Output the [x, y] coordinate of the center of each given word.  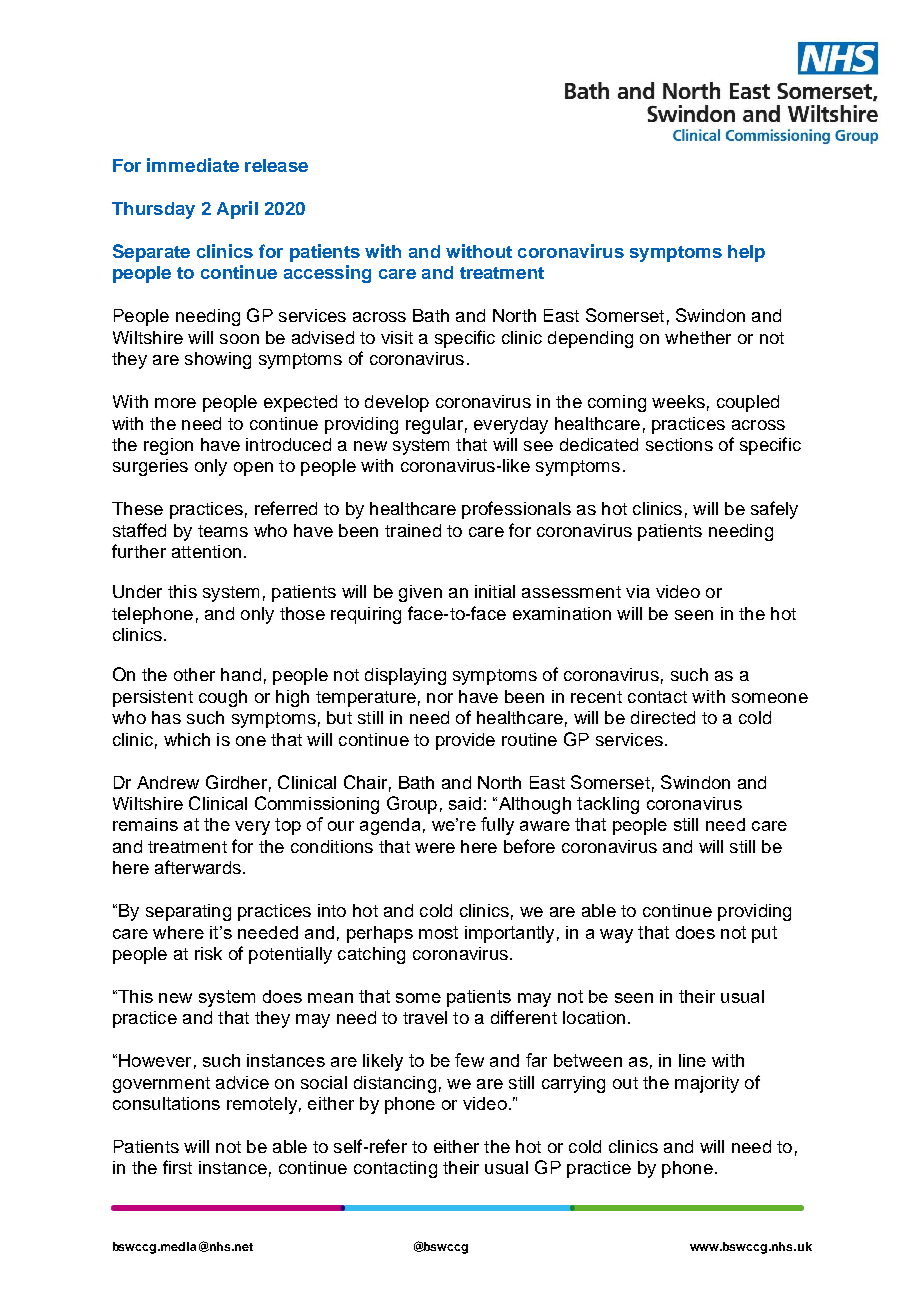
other [194, 674]
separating [188, 912]
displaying [405, 676]
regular [434, 425]
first [177, 1167]
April [237, 210]
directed [663, 717]
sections [679, 444]
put [764, 934]
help [746, 253]
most [438, 932]
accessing [327, 274]
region [168, 446]
